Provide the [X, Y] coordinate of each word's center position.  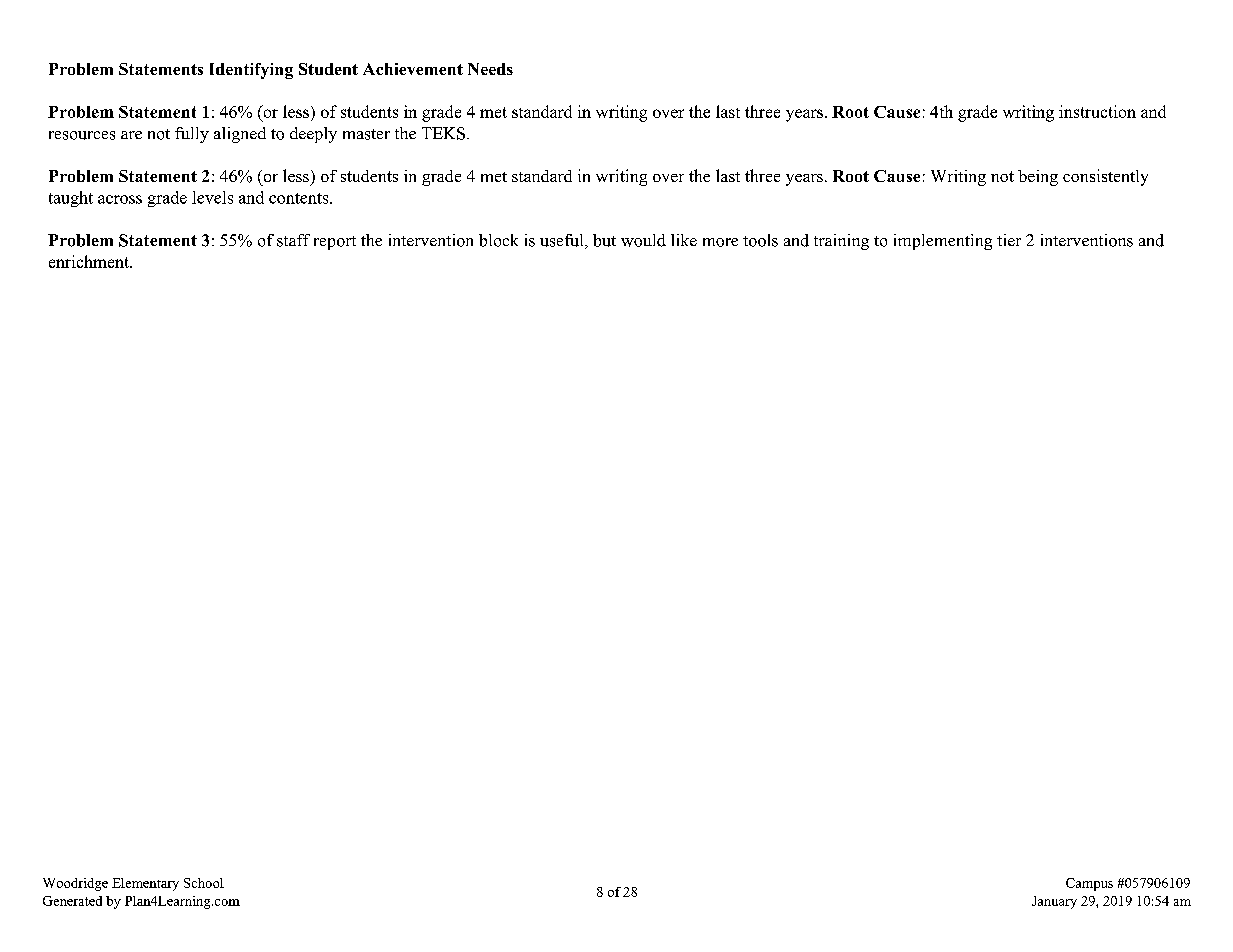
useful [563, 241]
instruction [1097, 111]
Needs [490, 69]
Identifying [251, 71]
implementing [943, 242]
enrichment [90, 261]
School [204, 883]
